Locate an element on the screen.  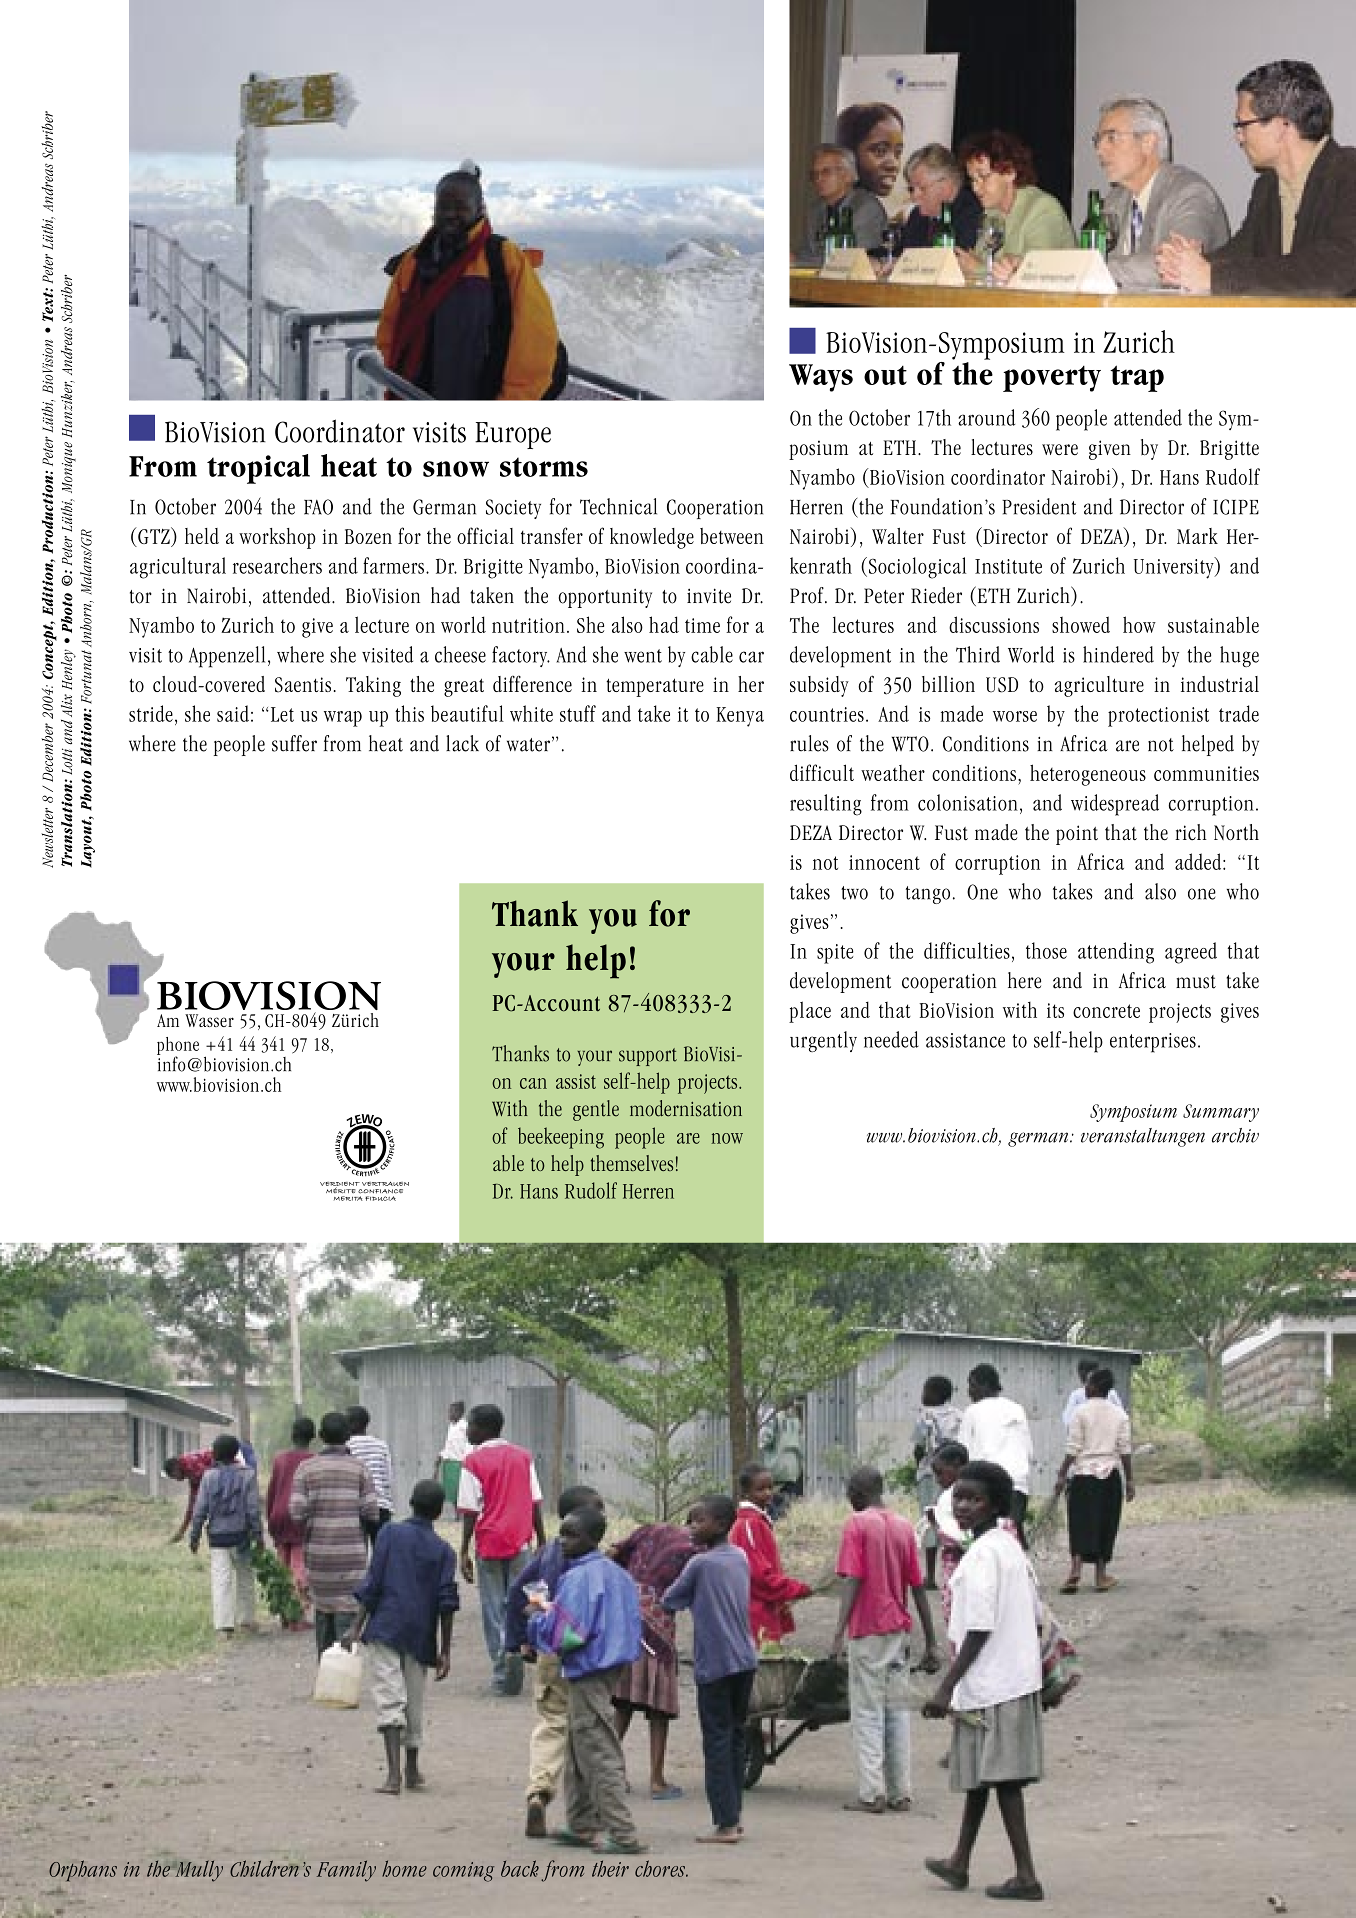
beekeeping is located at coordinates (561, 1138).
